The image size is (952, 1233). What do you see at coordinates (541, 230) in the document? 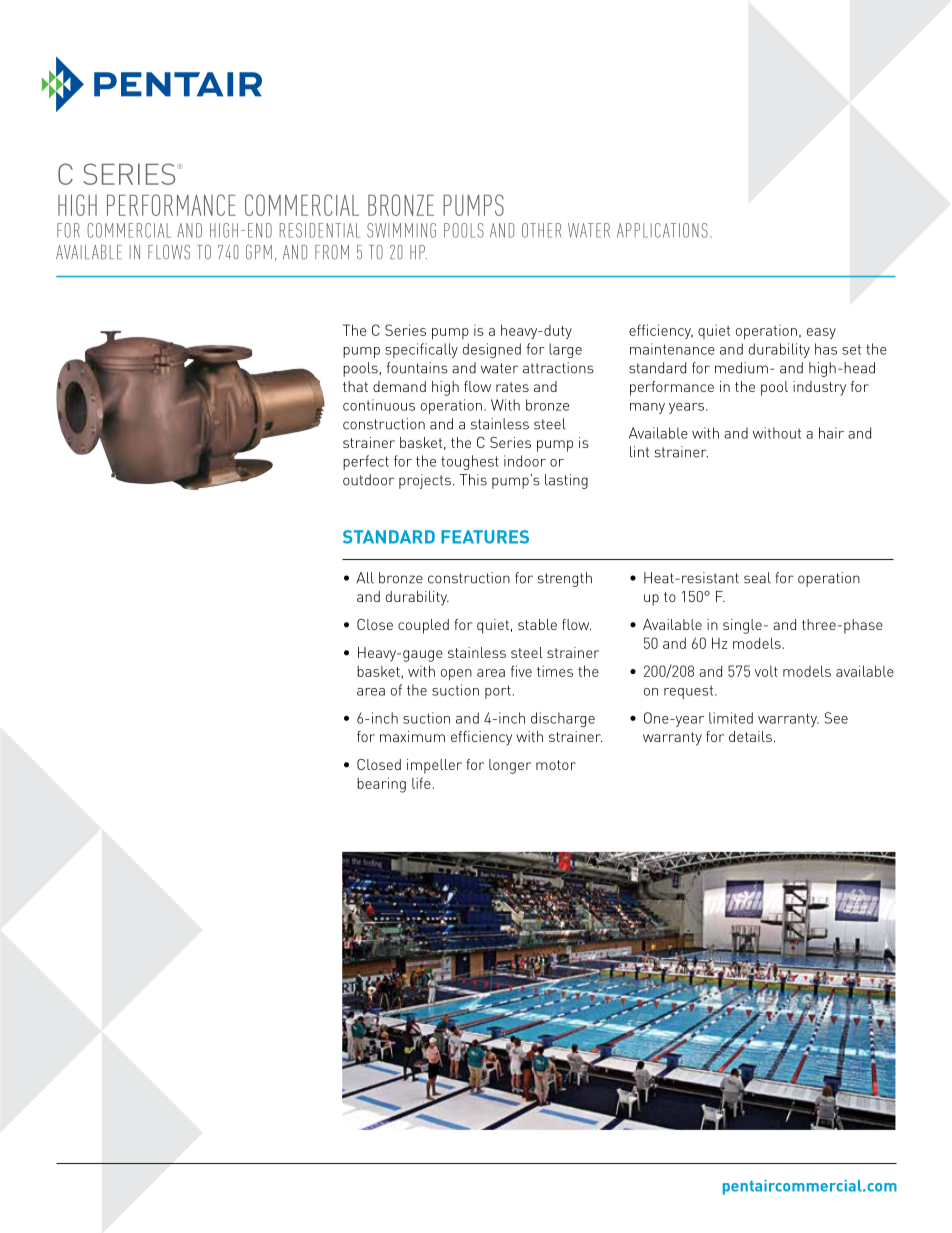
I see `other` at bounding box center [541, 230].
